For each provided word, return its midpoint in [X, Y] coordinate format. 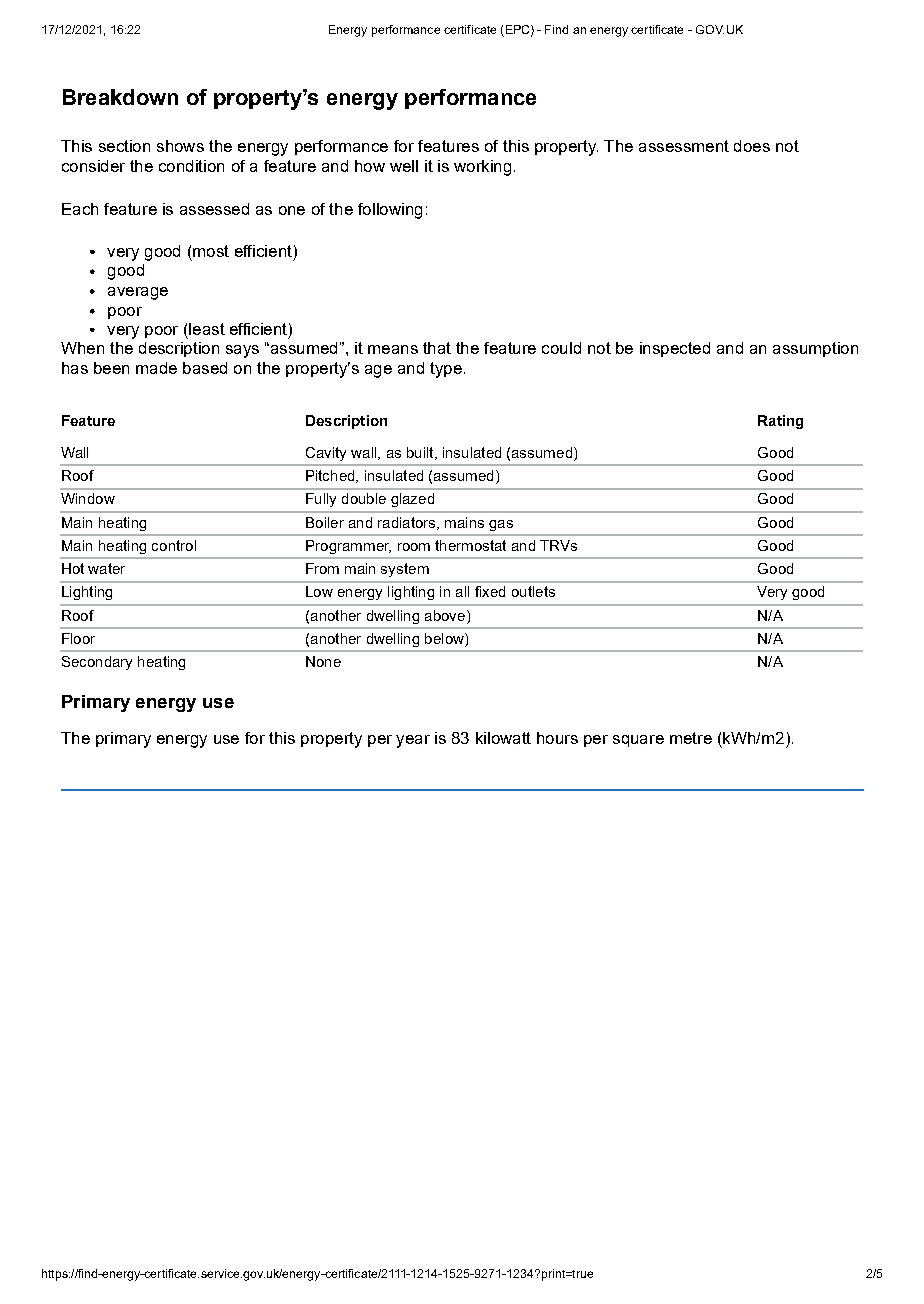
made [156, 368]
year [413, 741]
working [482, 168]
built [421, 453]
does [752, 146]
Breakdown [120, 97]
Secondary [97, 663]
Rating [780, 422]
